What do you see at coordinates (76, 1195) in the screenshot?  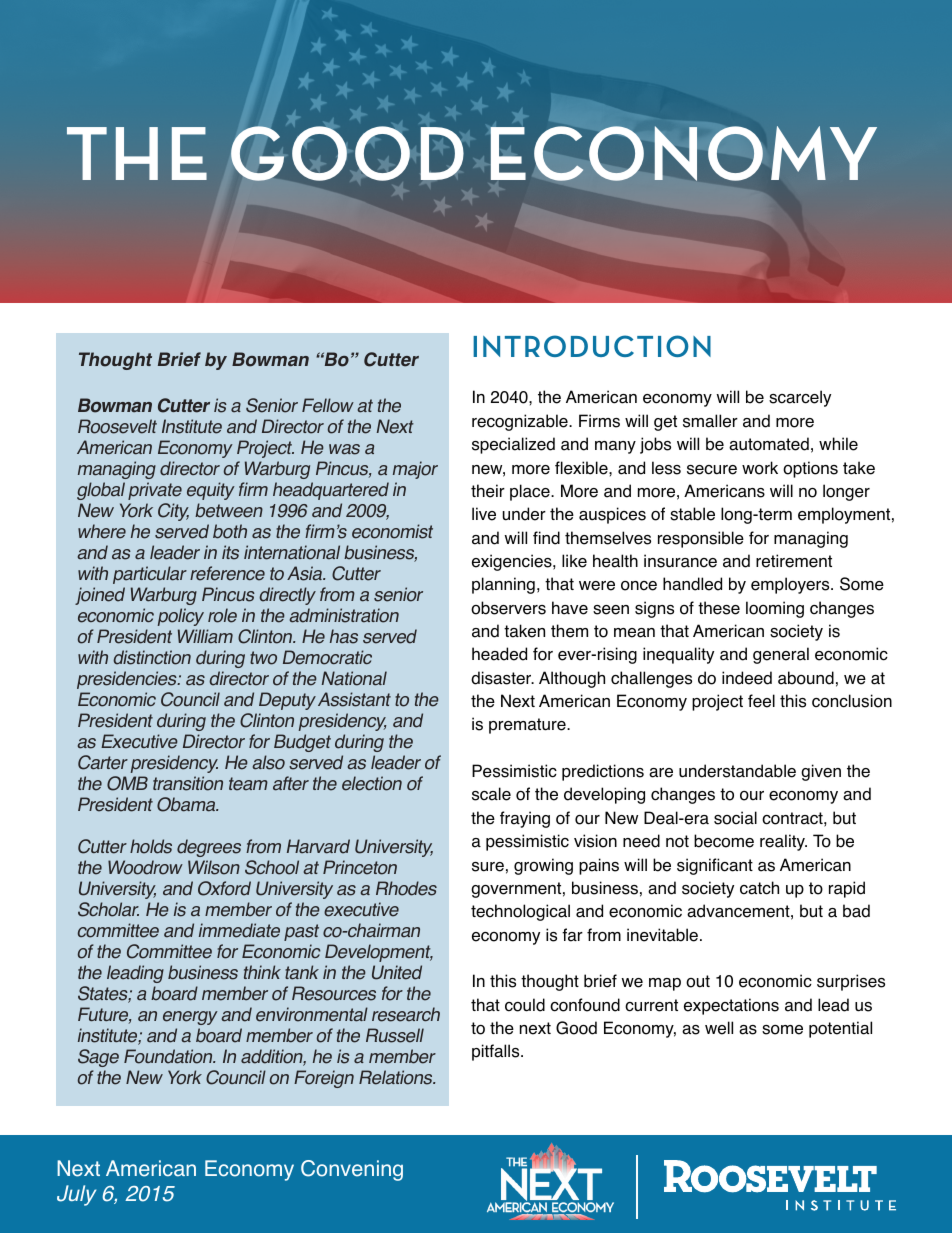 I see `July` at bounding box center [76, 1195].
